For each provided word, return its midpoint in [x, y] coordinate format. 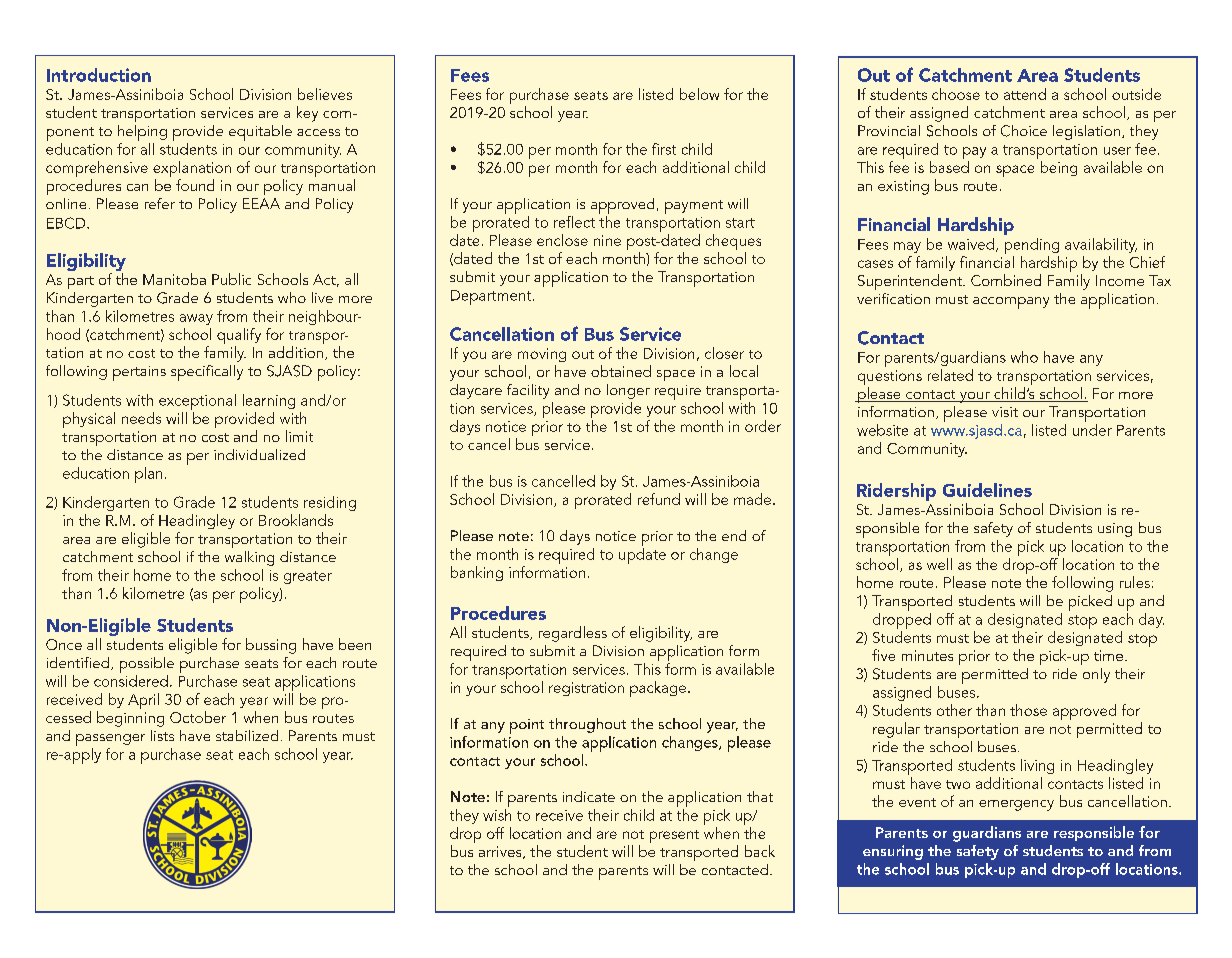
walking [249, 558]
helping [142, 133]
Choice [1024, 131]
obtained [621, 371]
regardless [573, 634]
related [950, 375]
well [939, 564]
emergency [1016, 805]
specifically [207, 373]
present [674, 836]
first [664, 149]
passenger [110, 740]
